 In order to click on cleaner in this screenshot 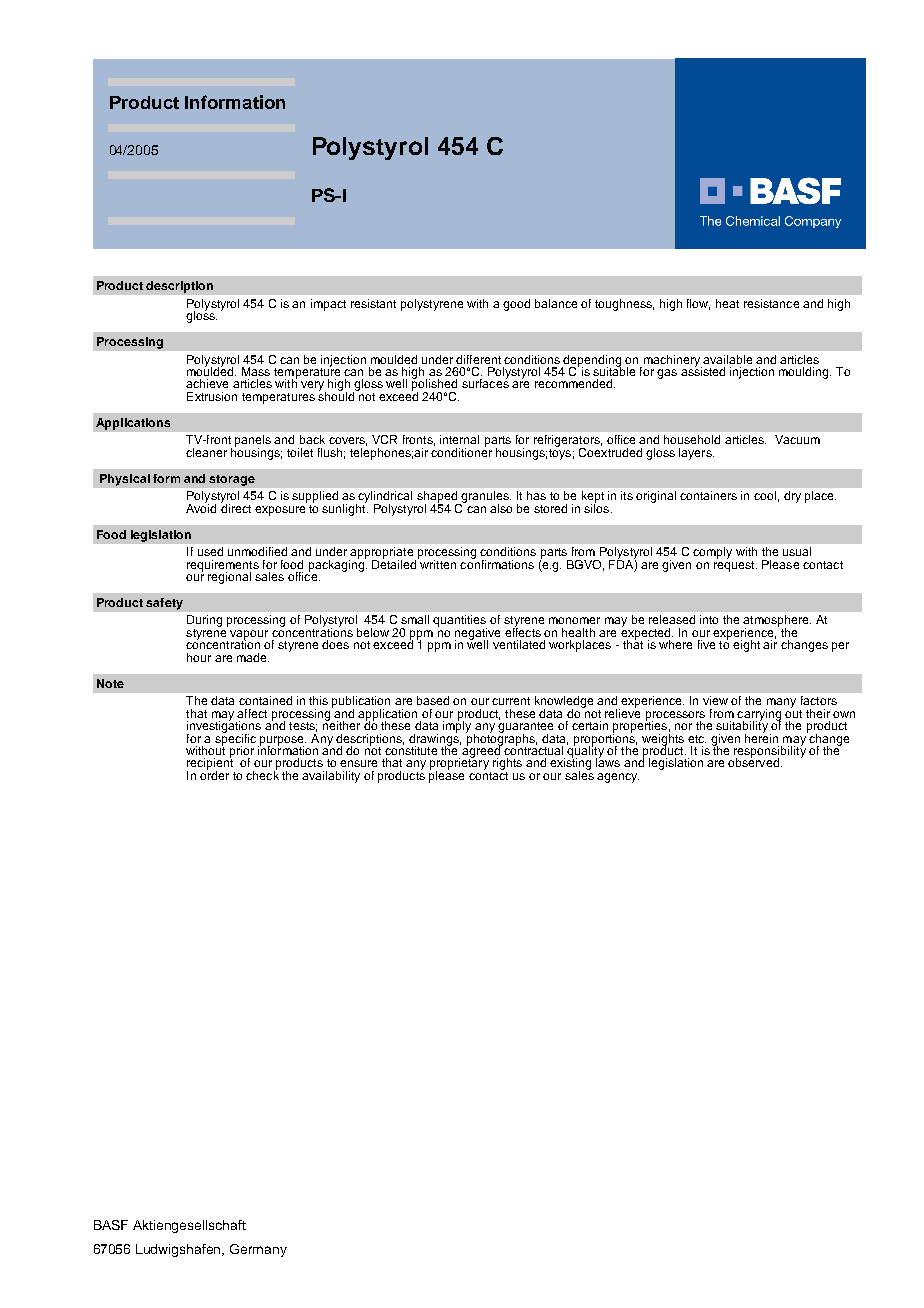, I will do `click(206, 452)`.
